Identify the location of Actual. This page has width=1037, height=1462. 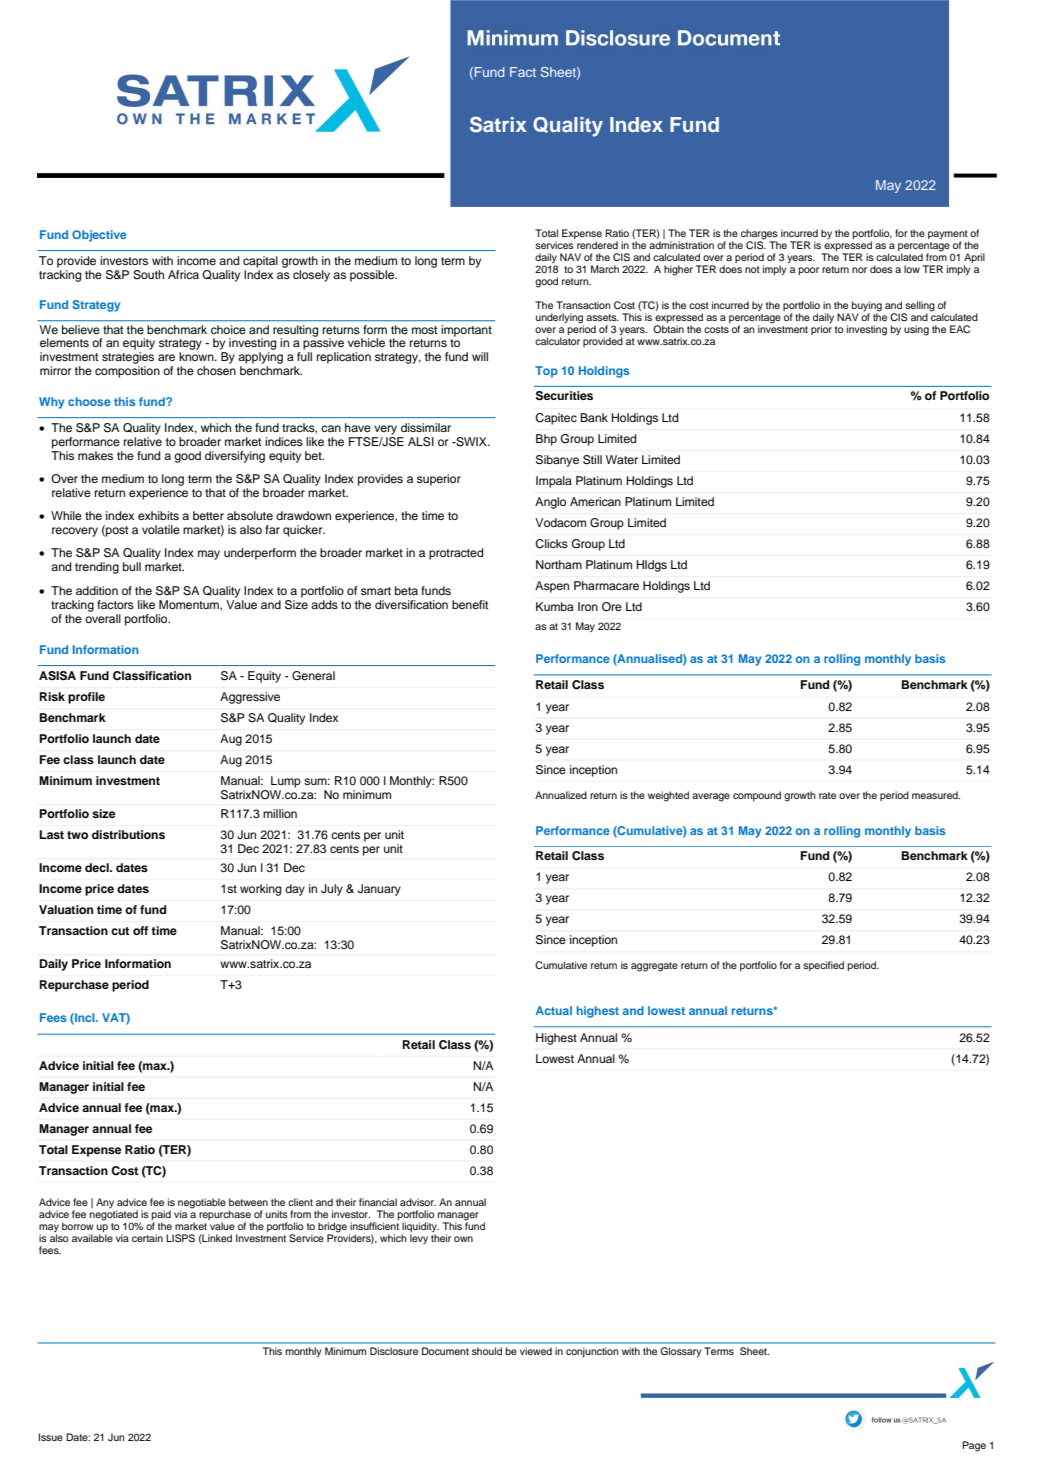
(554, 1010).
